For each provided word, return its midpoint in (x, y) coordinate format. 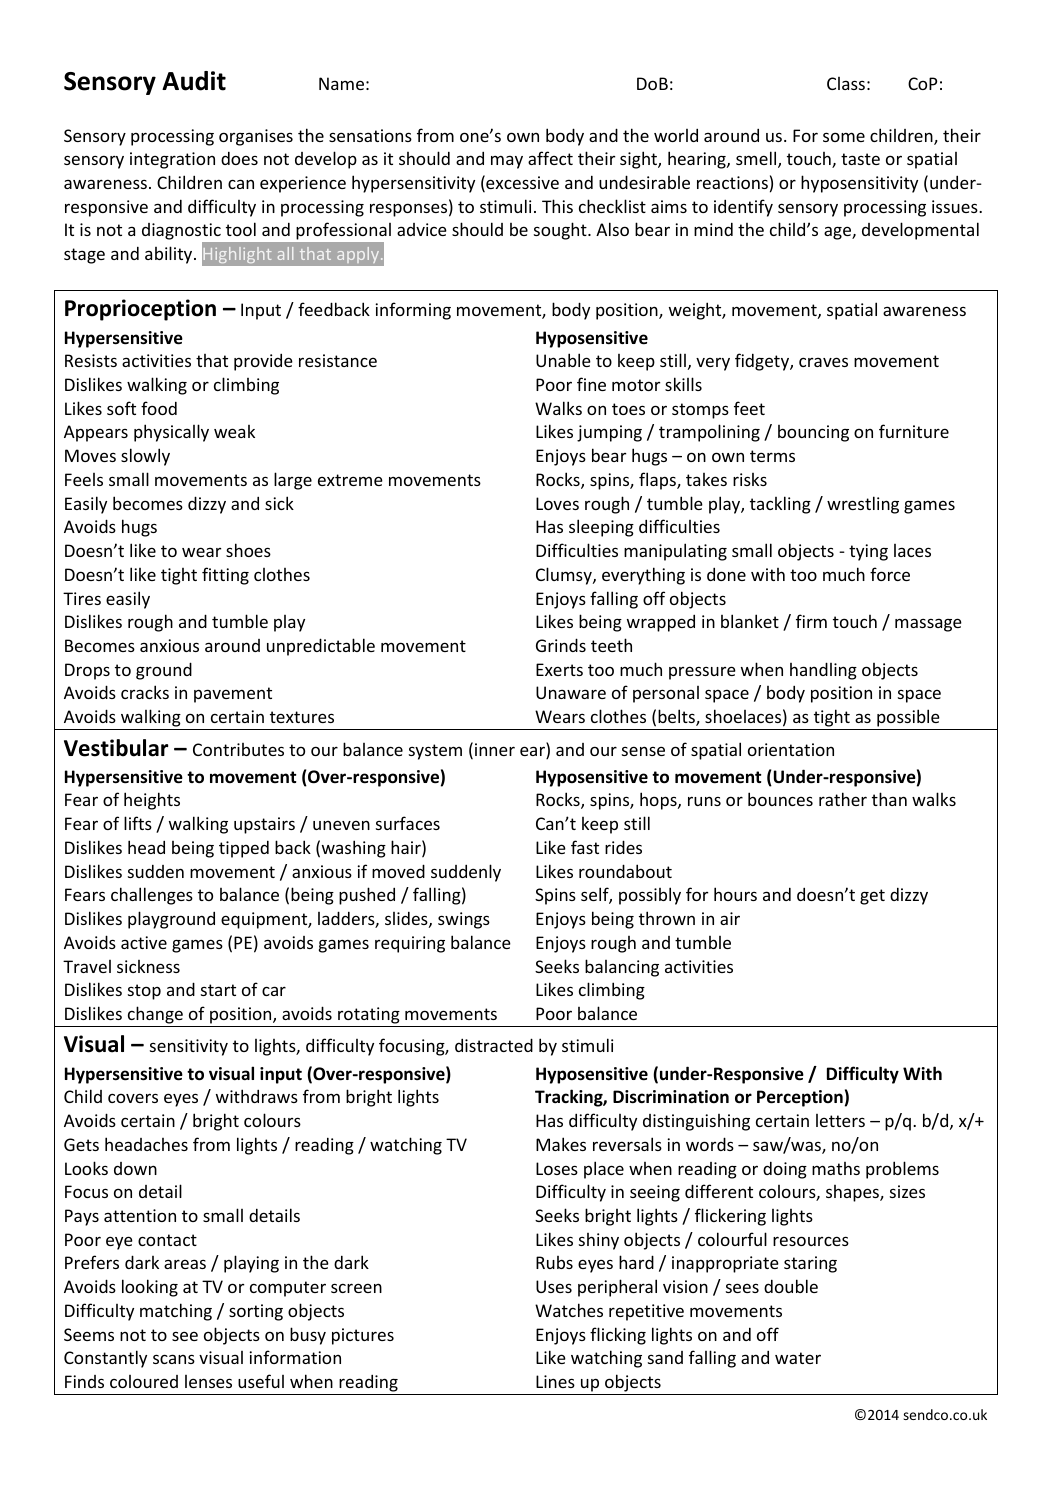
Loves (557, 503)
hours (735, 894)
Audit (194, 81)
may (507, 162)
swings (464, 920)
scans (174, 1359)
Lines (555, 1381)
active (144, 942)
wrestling (863, 505)
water (798, 1358)
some (844, 137)
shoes (248, 550)
